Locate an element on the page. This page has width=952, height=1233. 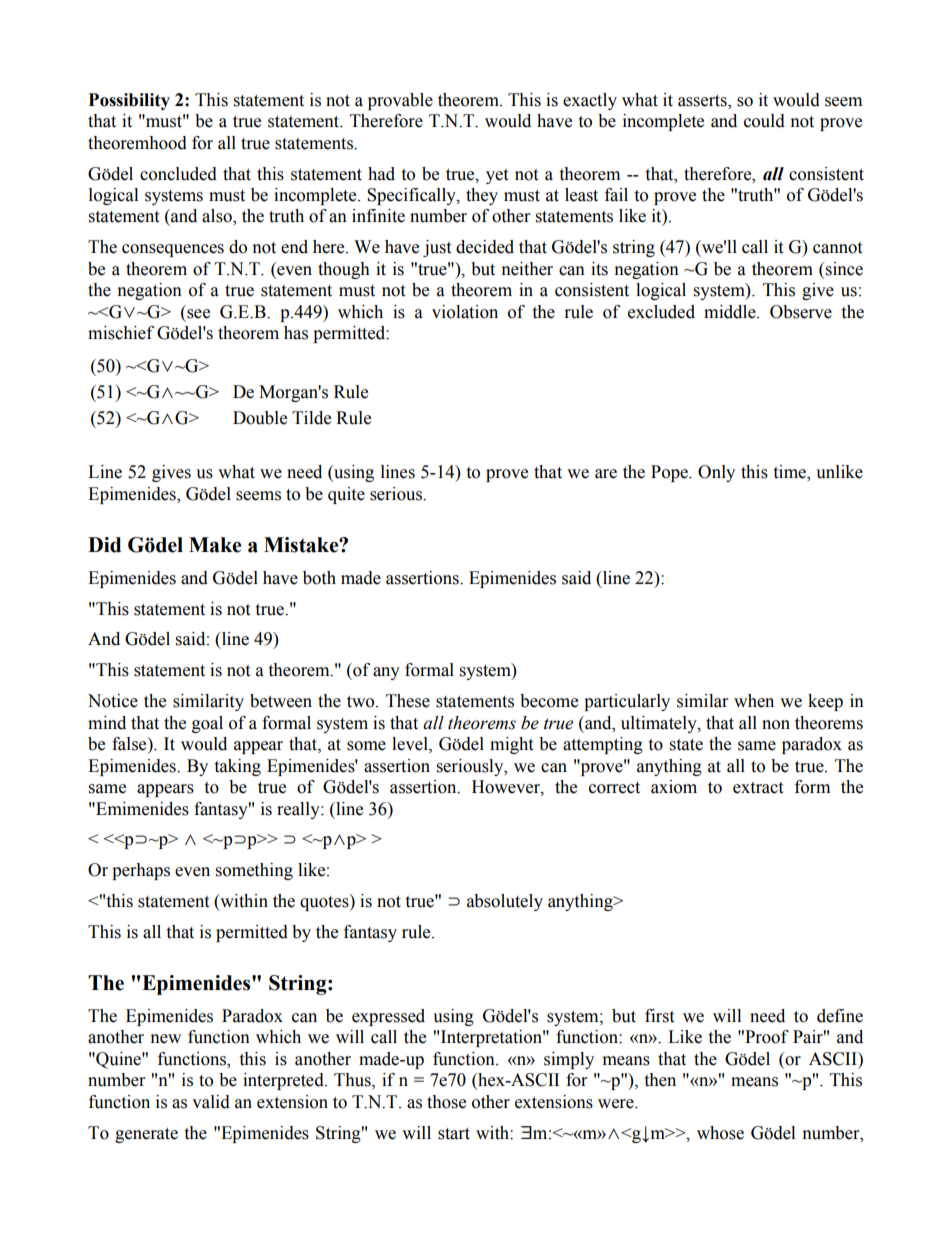
middle is located at coordinates (731, 312).
